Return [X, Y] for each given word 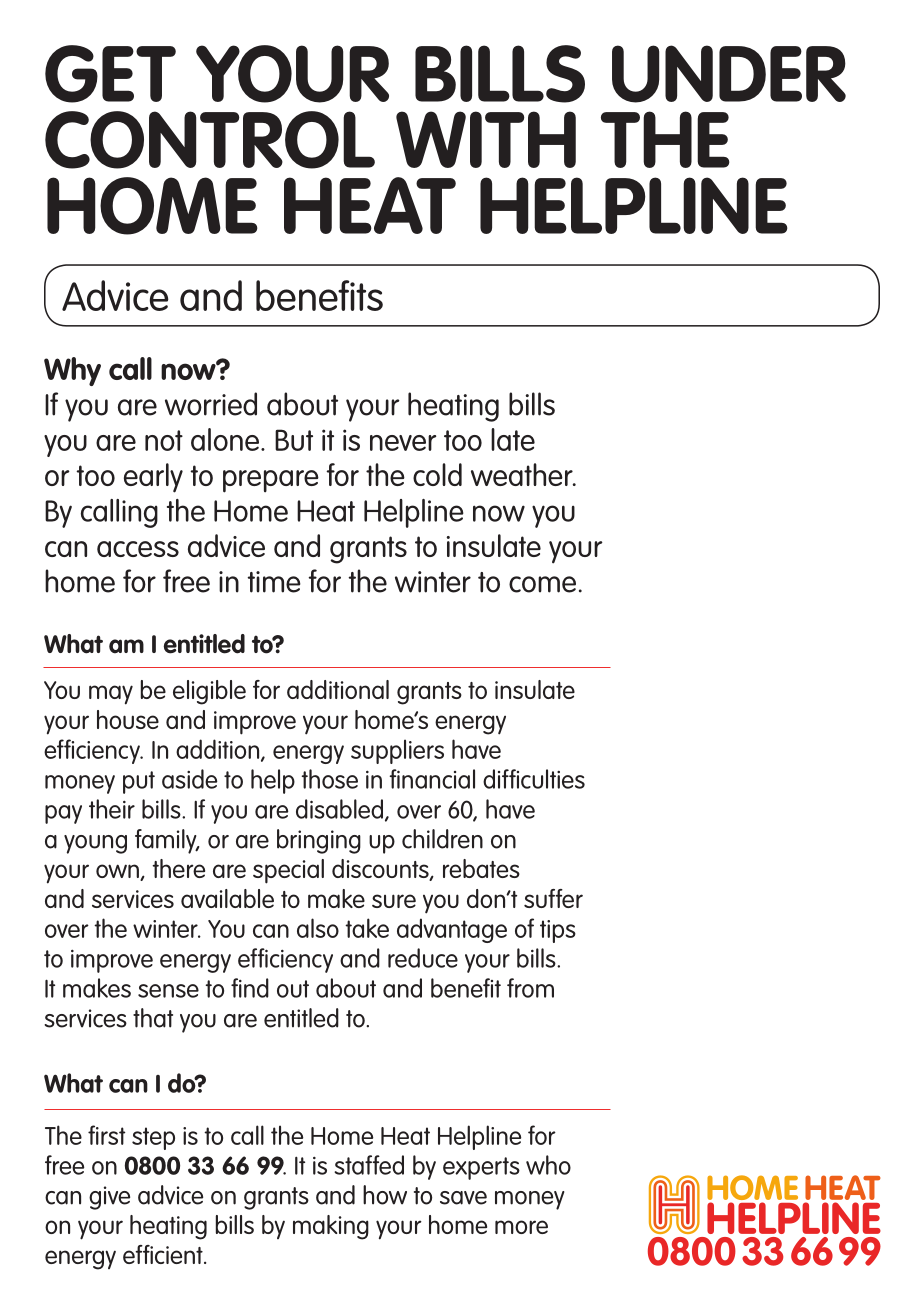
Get [110, 74]
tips [558, 931]
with [486, 139]
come [542, 584]
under [729, 74]
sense [168, 991]
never [403, 443]
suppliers [397, 751]
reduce [423, 958]
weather [523, 474]
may [111, 695]
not [164, 440]
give [109, 1198]
